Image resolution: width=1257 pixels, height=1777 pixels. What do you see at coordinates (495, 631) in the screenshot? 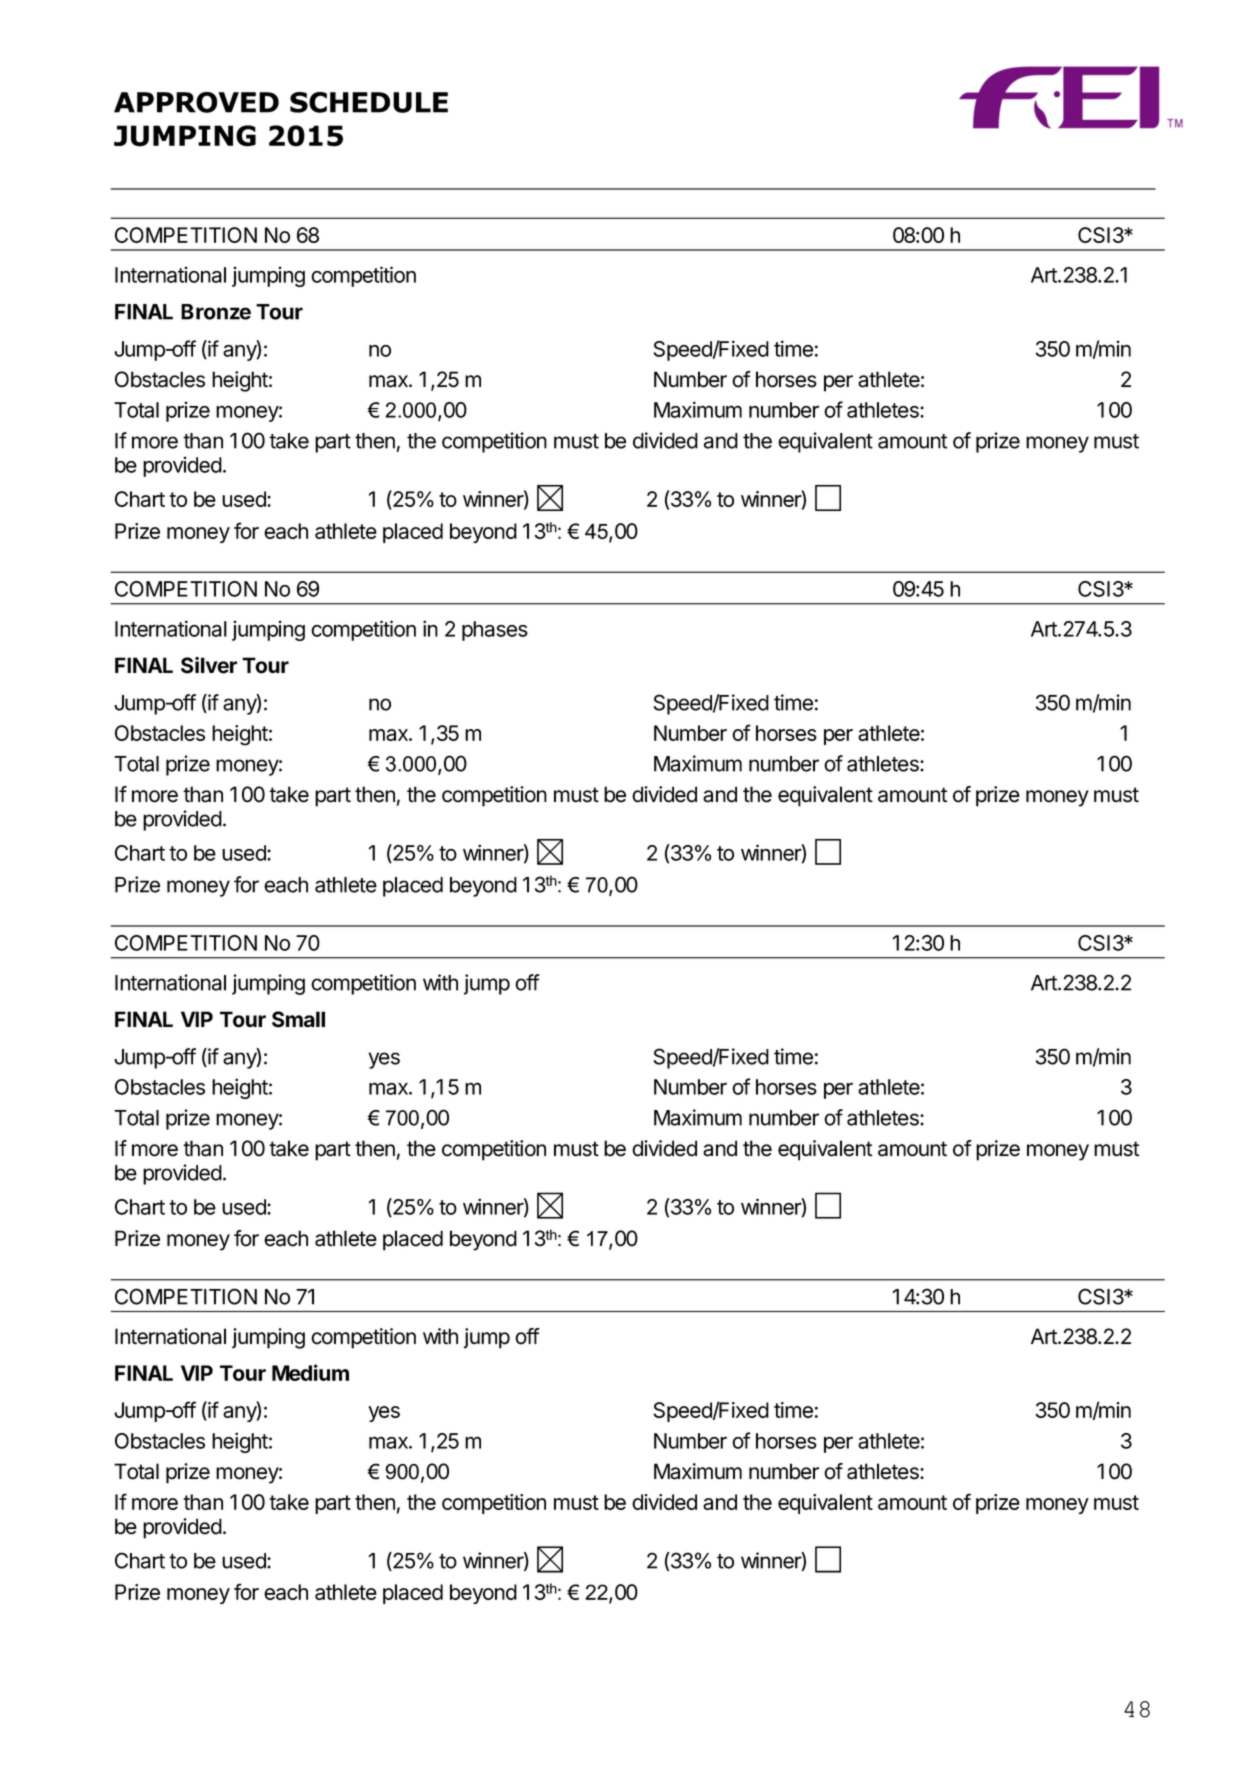
I see `phases` at bounding box center [495, 631].
